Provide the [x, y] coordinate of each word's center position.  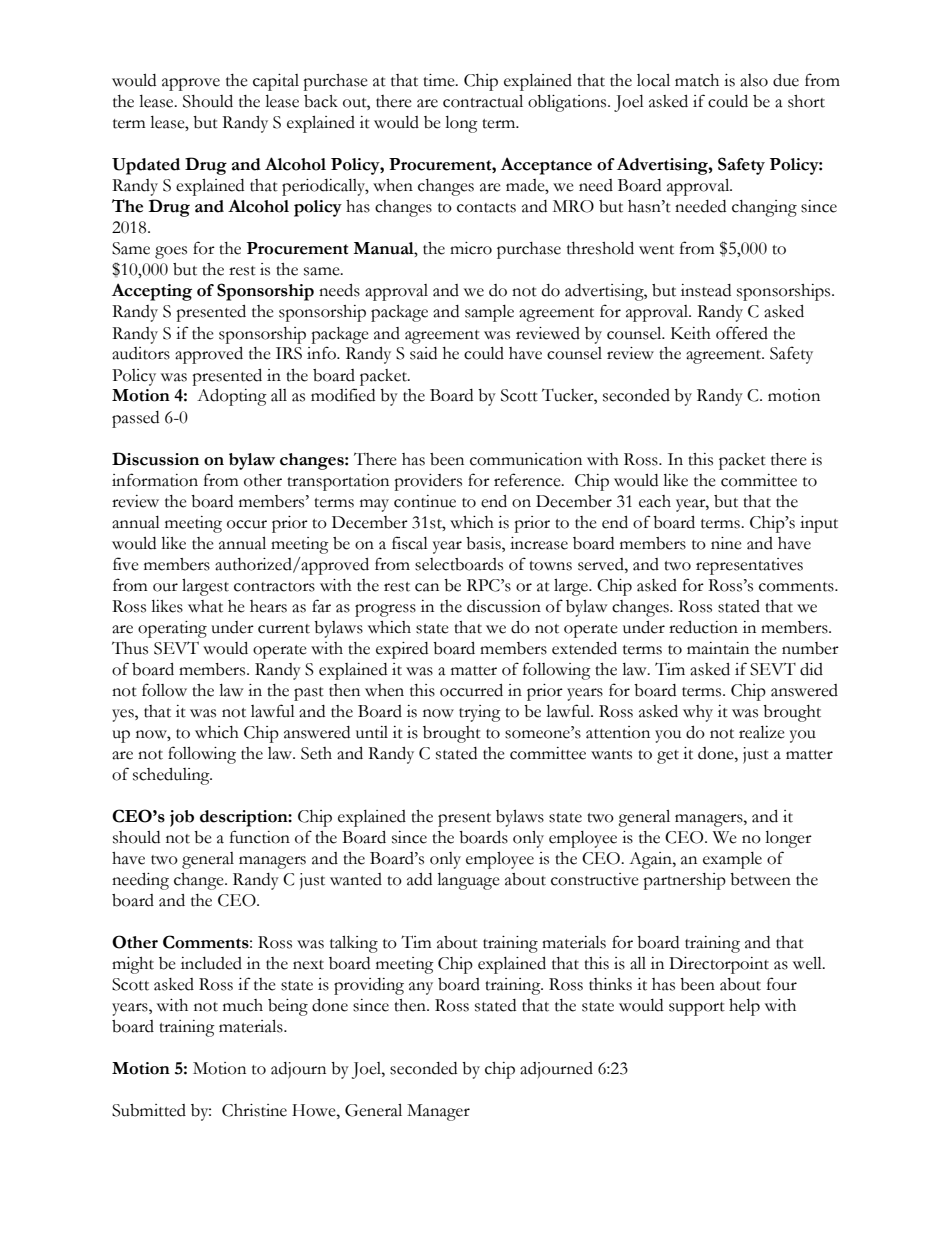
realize [762, 732]
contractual [483, 101]
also [754, 80]
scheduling [172, 776]
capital [276, 82]
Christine [254, 1110]
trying [480, 713]
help [744, 1007]
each [655, 501]
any [421, 988]
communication [526, 459]
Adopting [232, 397]
